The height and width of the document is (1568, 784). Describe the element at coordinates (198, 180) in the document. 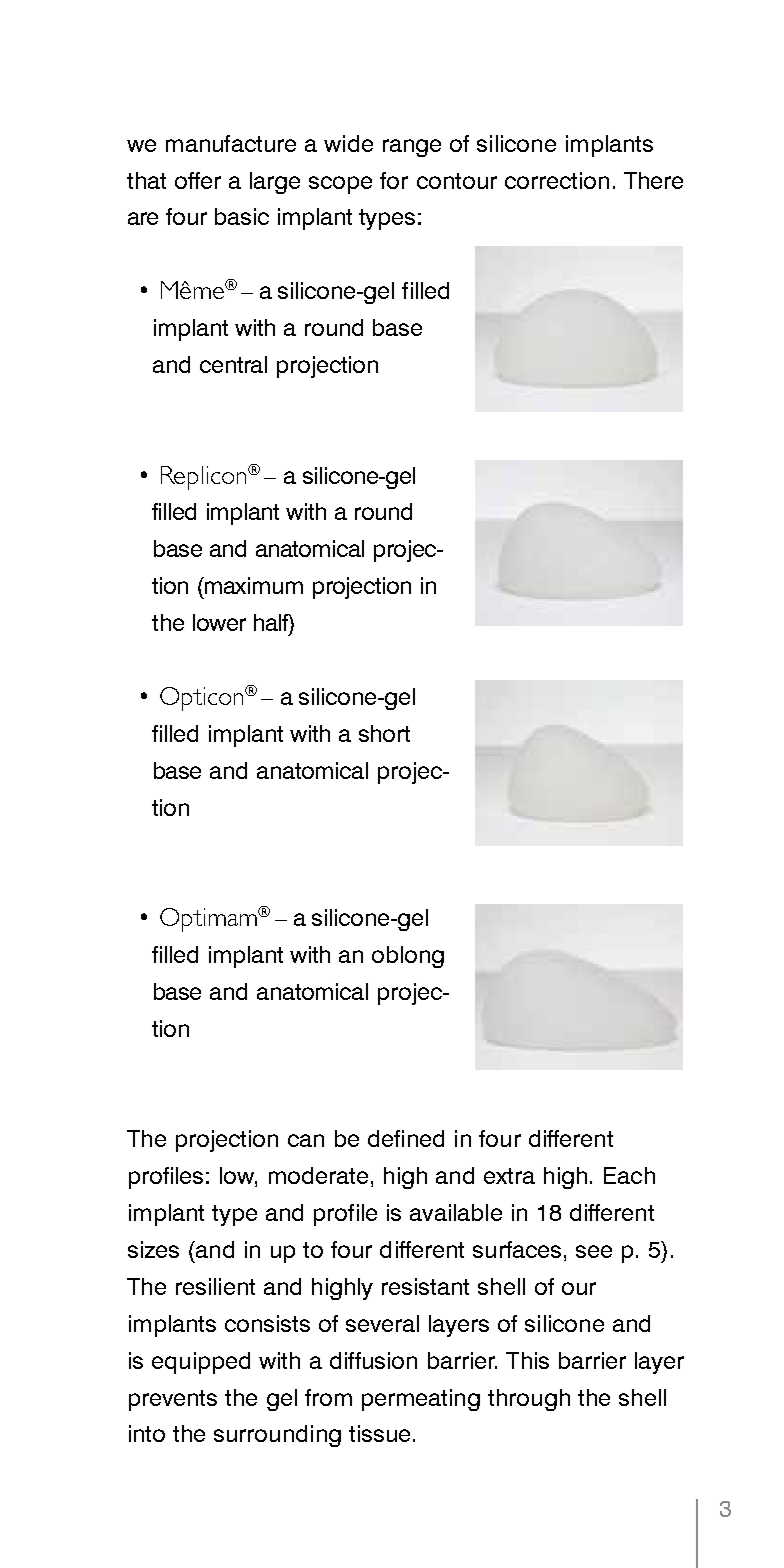

I see `offer` at that location.
